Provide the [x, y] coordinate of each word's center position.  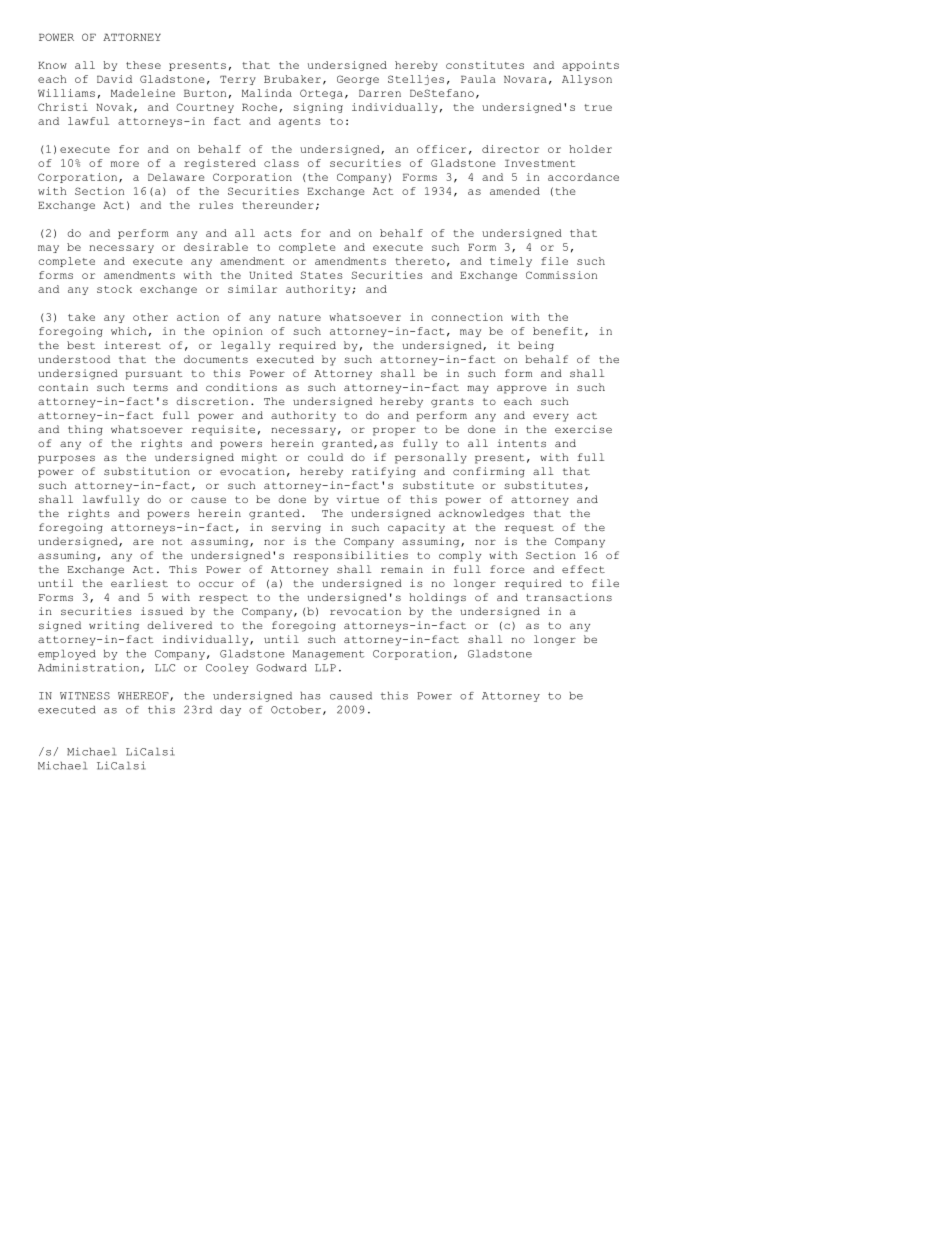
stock [114, 289]
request [529, 529]
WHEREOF [144, 696]
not [172, 541]
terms [150, 387]
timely [511, 262]
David [114, 79]
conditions [241, 387]
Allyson [587, 80]
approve [521, 389]
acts [278, 233]
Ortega [321, 94]
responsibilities [350, 556]
